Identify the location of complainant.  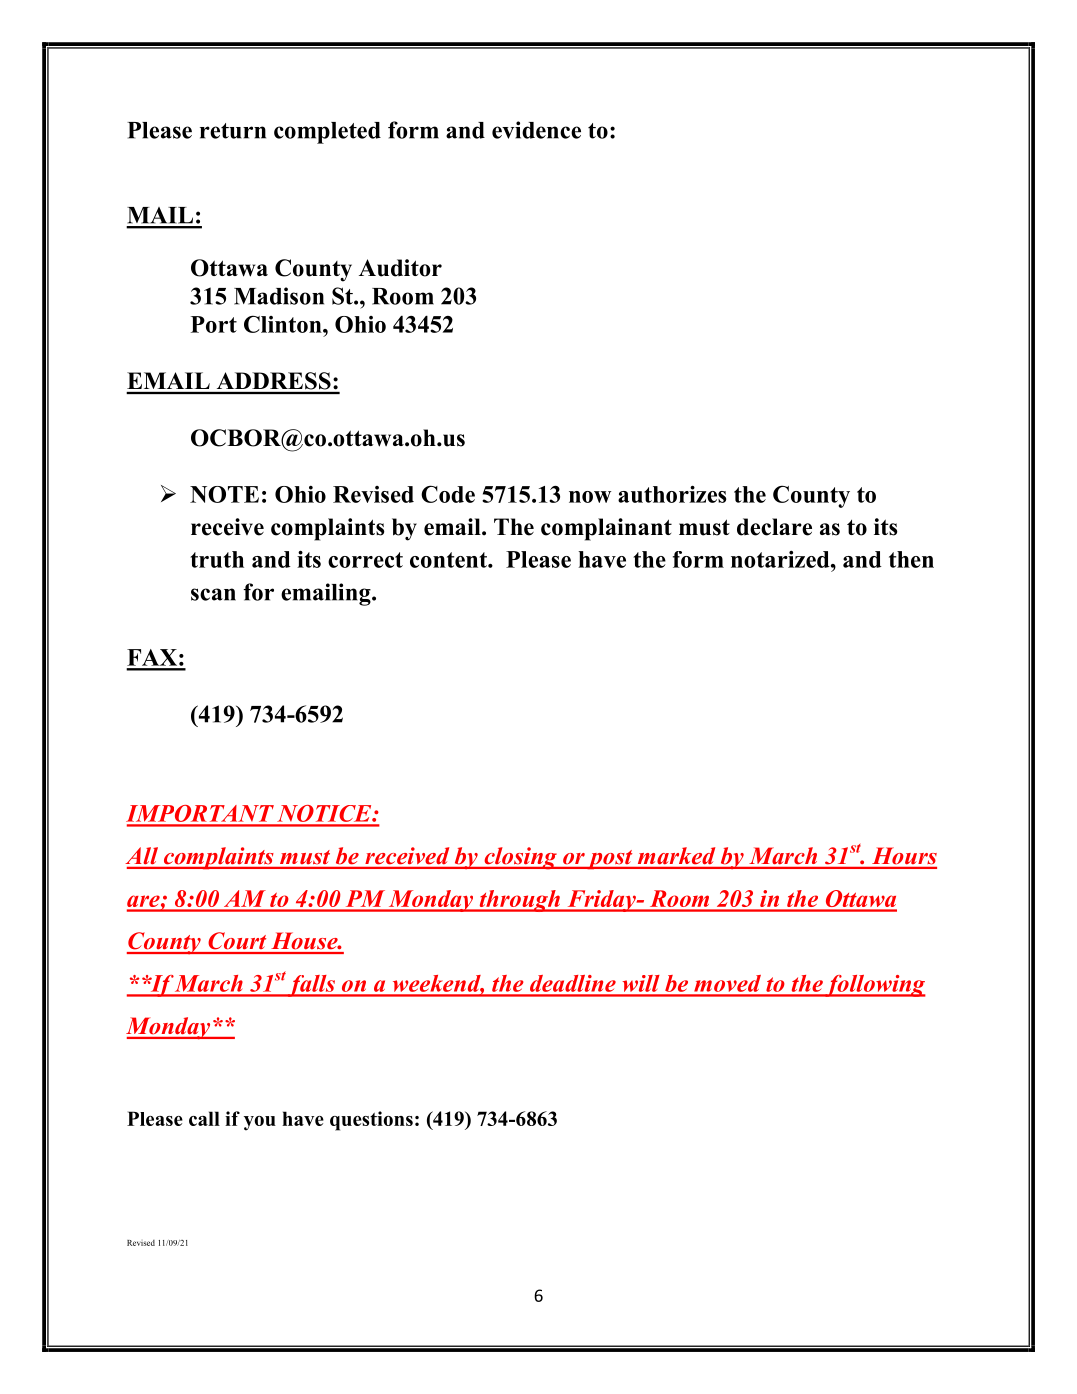
(606, 529).
